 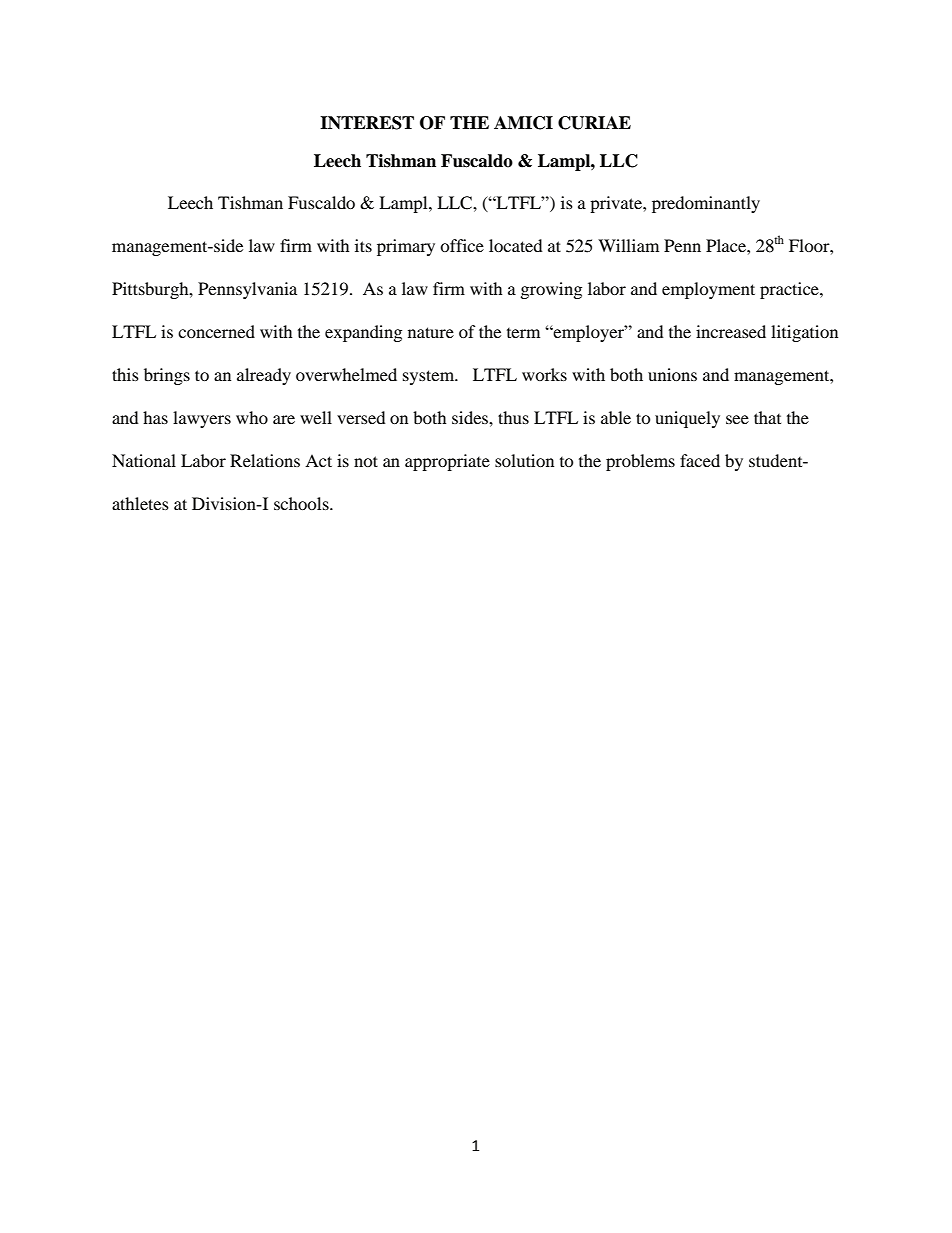 What do you see at coordinates (706, 204) in the screenshot?
I see `predominantly` at bounding box center [706, 204].
